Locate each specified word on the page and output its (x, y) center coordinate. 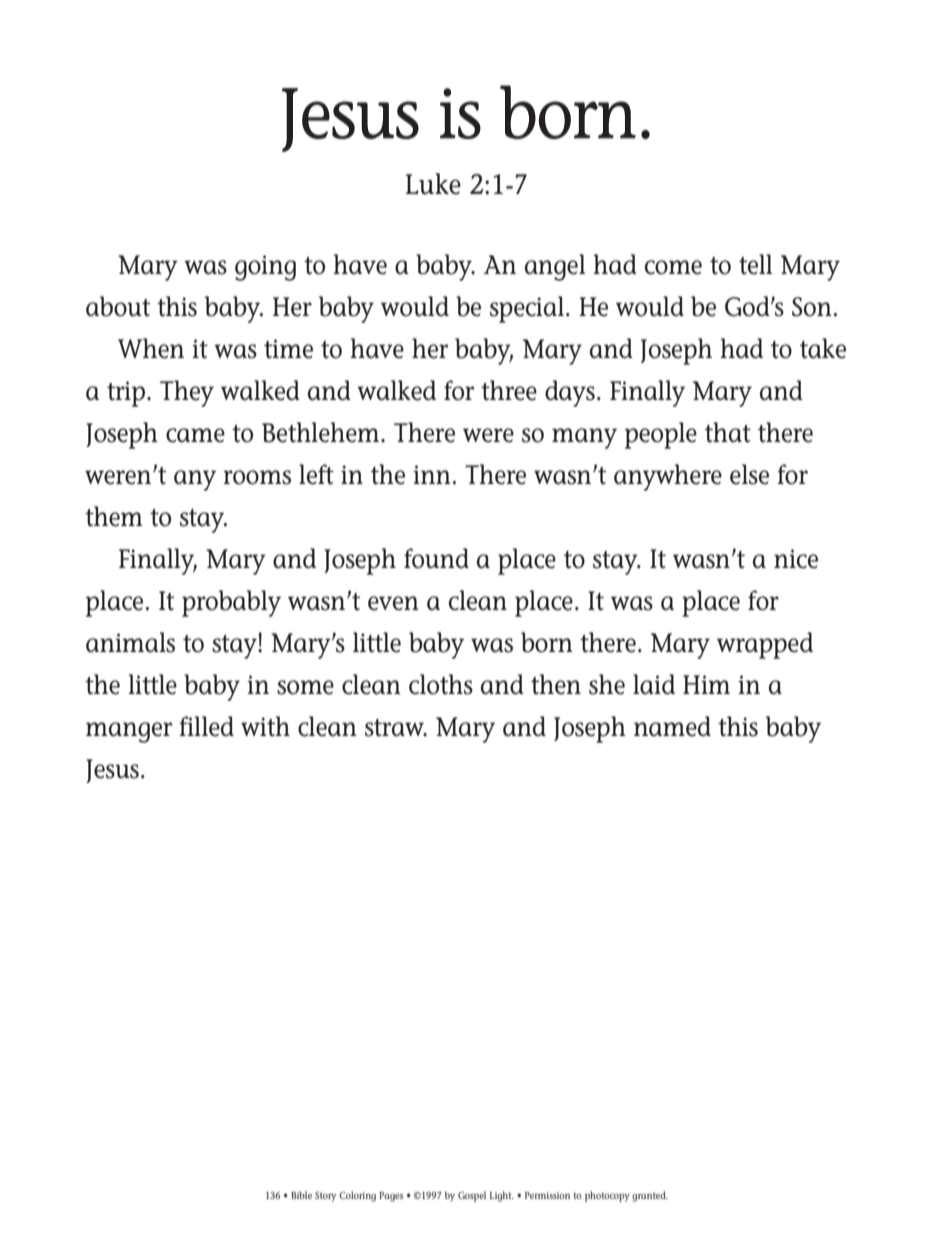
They (187, 393)
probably (231, 603)
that (728, 432)
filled (206, 726)
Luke (433, 184)
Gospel (472, 1196)
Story (325, 1197)
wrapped (765, 645)
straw (395, 728)
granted (650, 1196)
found (436, 558)
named (672, 726)
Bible (301, 1195)
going (265, 268)
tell (755, 264)
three (509, 390)
